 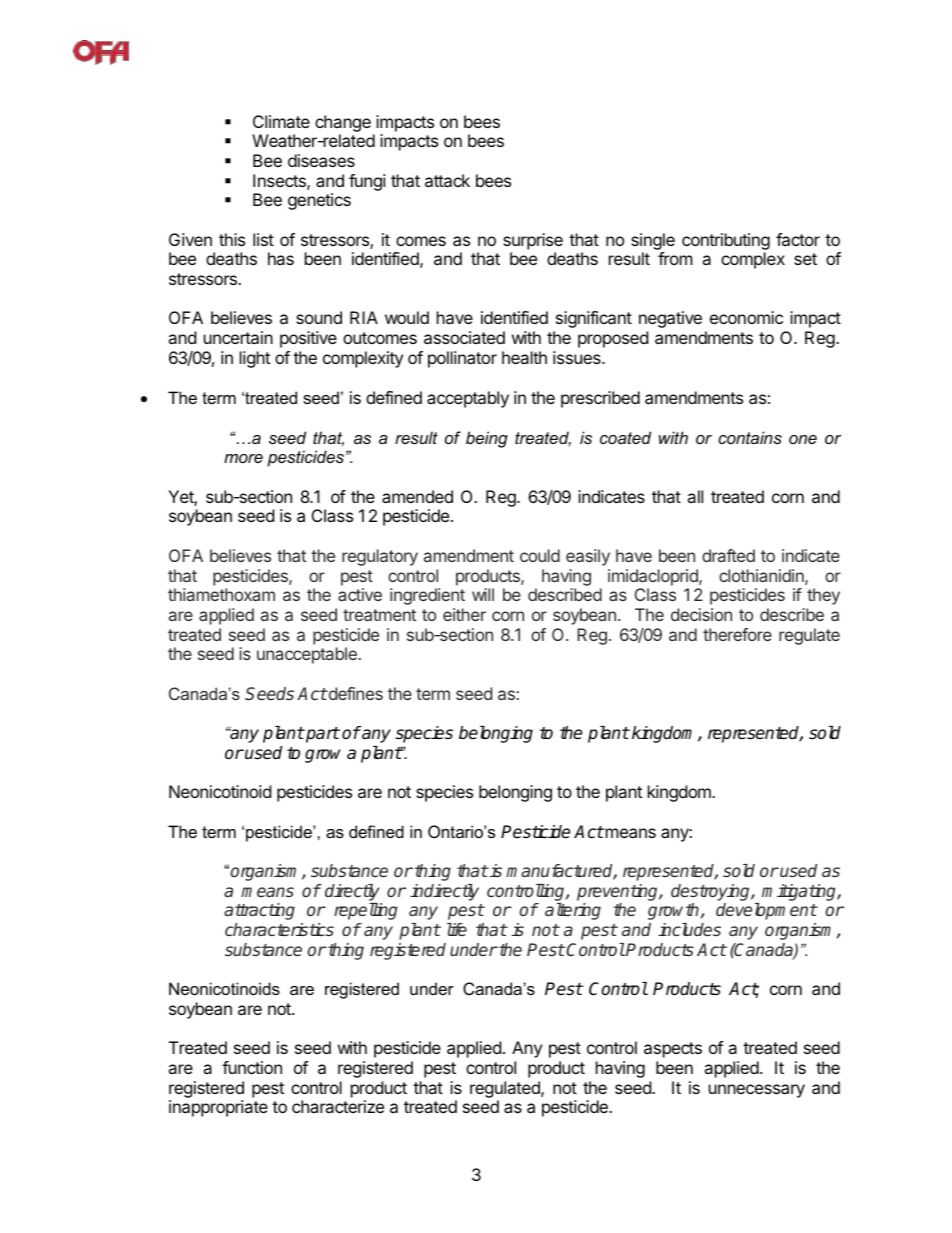 I want to click on drafted, so click(x=728, y=555).
